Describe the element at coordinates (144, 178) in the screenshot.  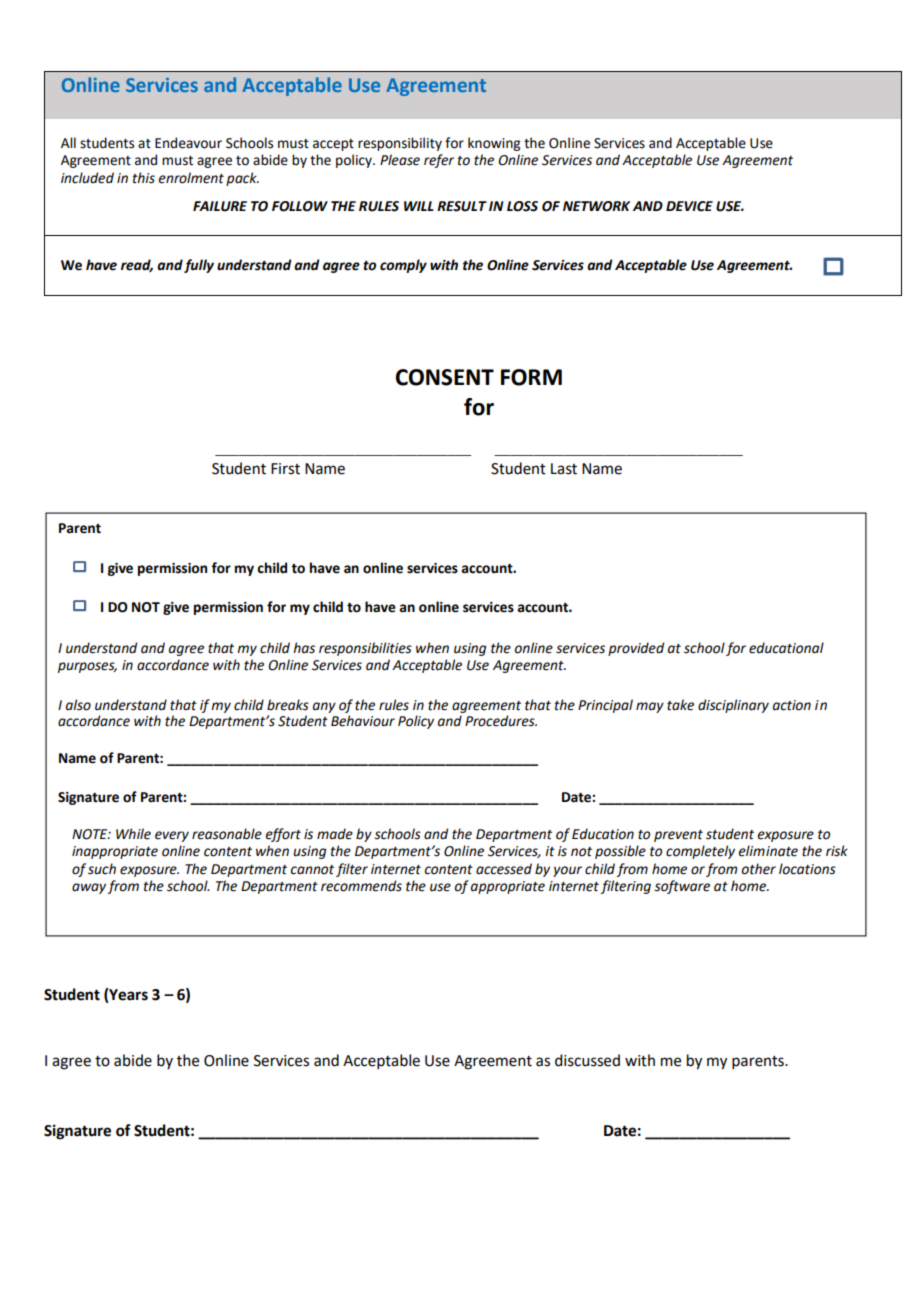
I see `this` at that location.
